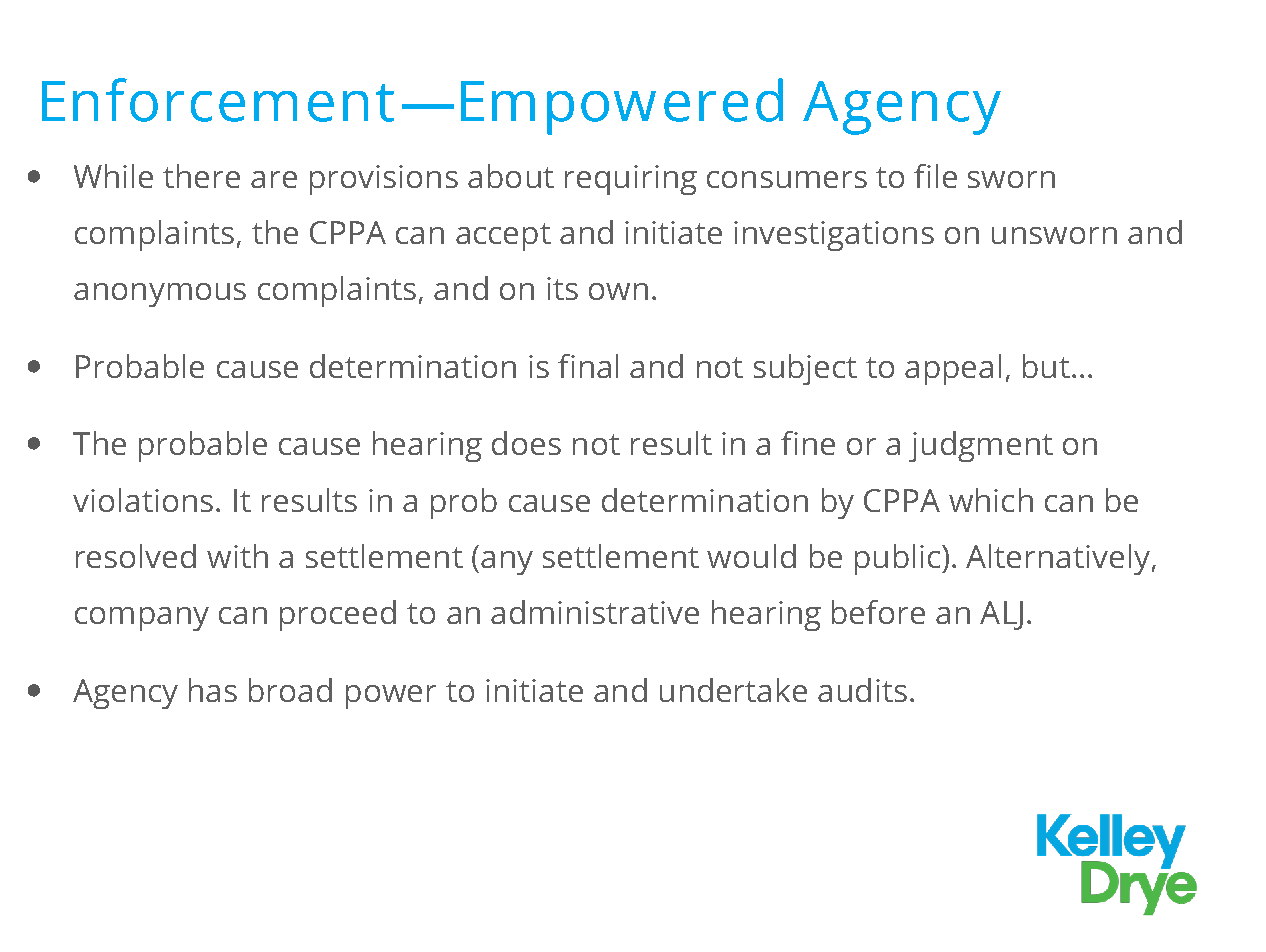 This screenshot has height=952, width=1266. I want to click on judgment, so click(981, 446).
